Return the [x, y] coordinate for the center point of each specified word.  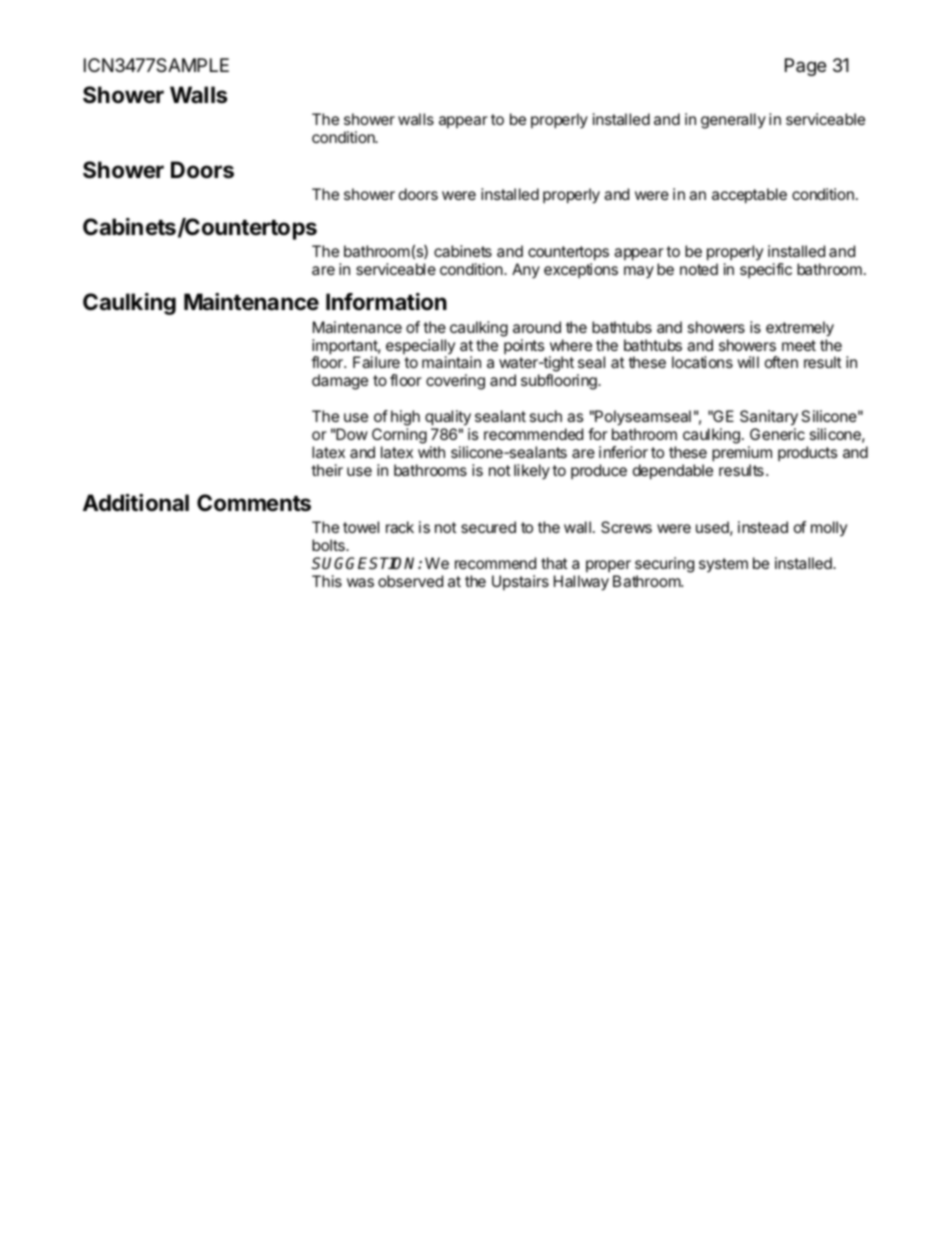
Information [386, 302]
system [723, 565]
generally [733, 121]
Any [526, 271]
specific [766, 270]
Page [805, 67]
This [327, 581]
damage [340, 382]
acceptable [749, 196]
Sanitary [769, 418]
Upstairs [520, 582]
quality [448, 418]
